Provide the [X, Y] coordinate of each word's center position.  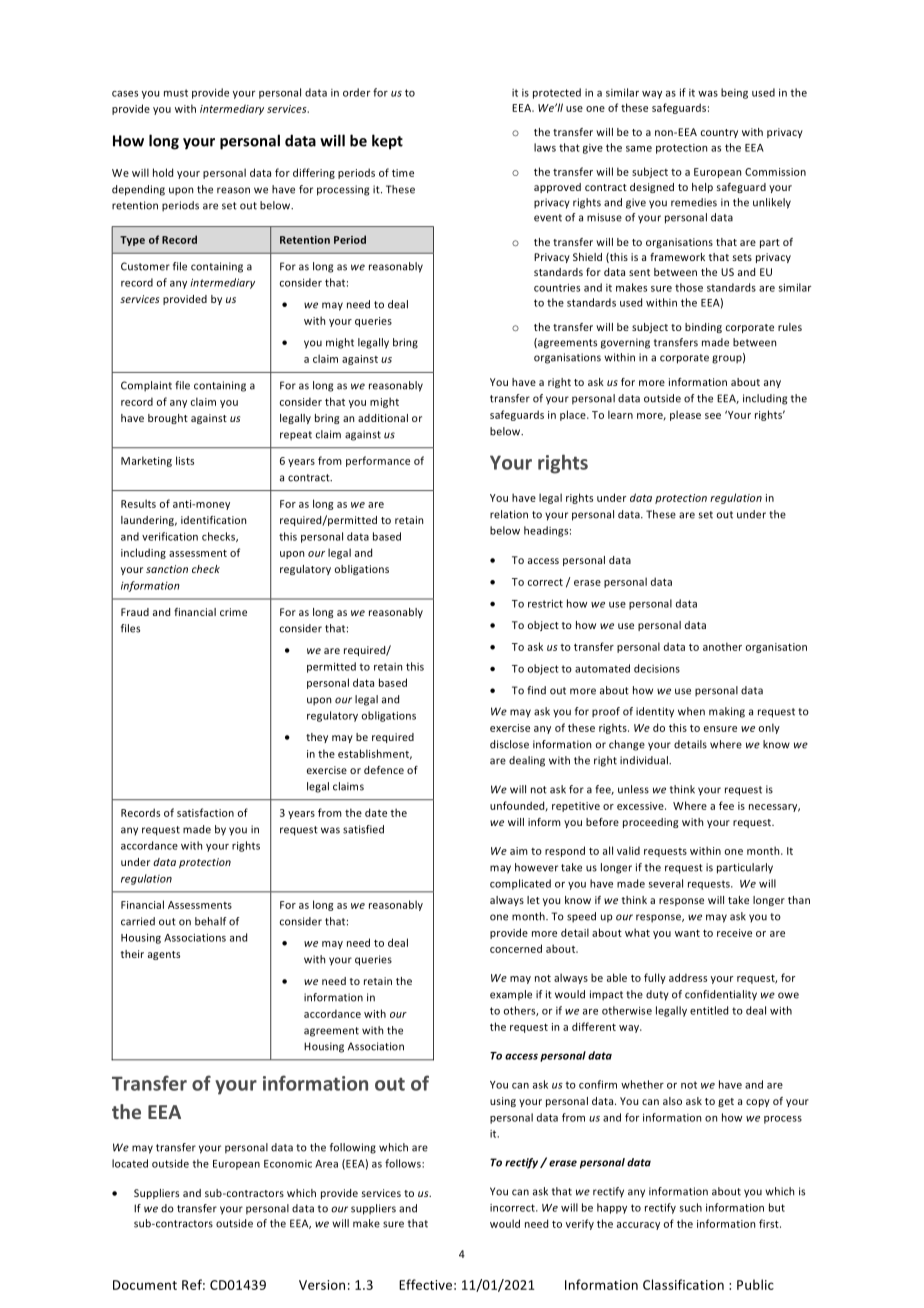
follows [404, 1163]
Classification [683, 1284]
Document [145, 1285]
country [719, 133]
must [176, 93]
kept [387, 142]
